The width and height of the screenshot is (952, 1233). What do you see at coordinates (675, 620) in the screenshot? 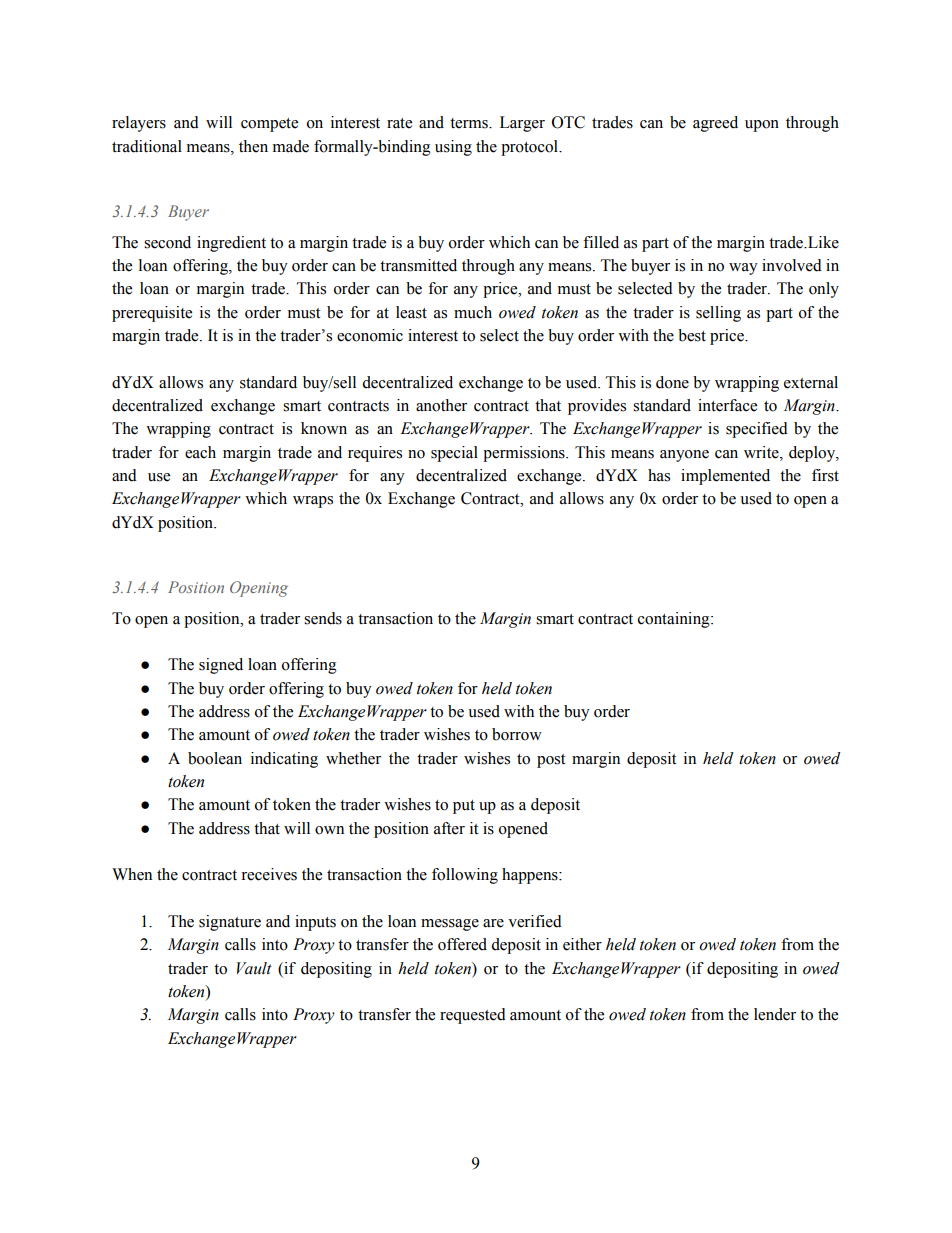
I see `containing` at bounding box center [675, 620].
